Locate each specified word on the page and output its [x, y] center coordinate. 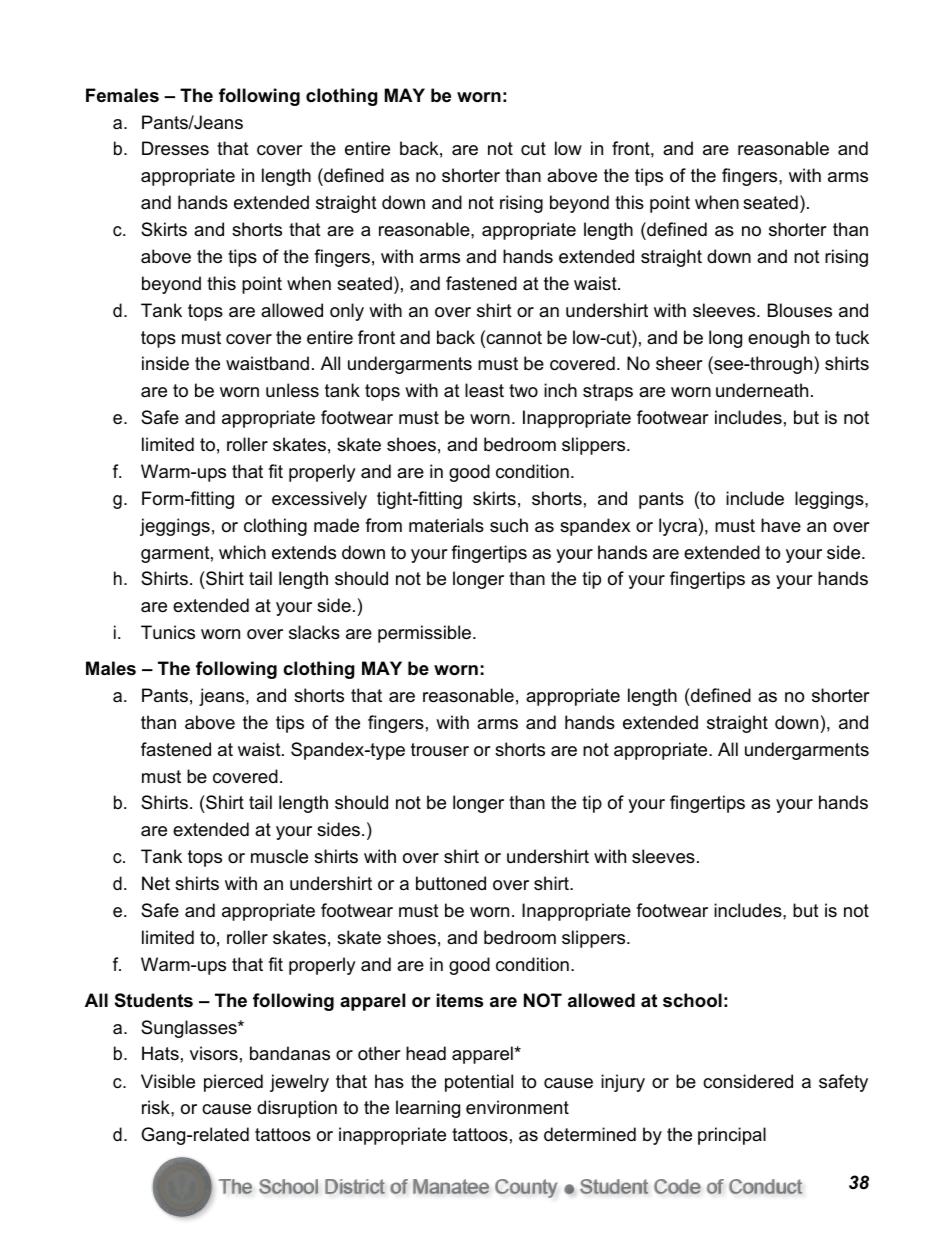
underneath [762, 390]
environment [517, 1107]
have [781, 525]
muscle [279, 856]
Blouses [800, 310]
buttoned [451, 883]
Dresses [175, 148]
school [692, 1000]
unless [292, 390]
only [347, 312]
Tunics [168, 632]
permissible [426, 634]
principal [732, 1136]
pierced [233, 1083]
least [484, 390]
